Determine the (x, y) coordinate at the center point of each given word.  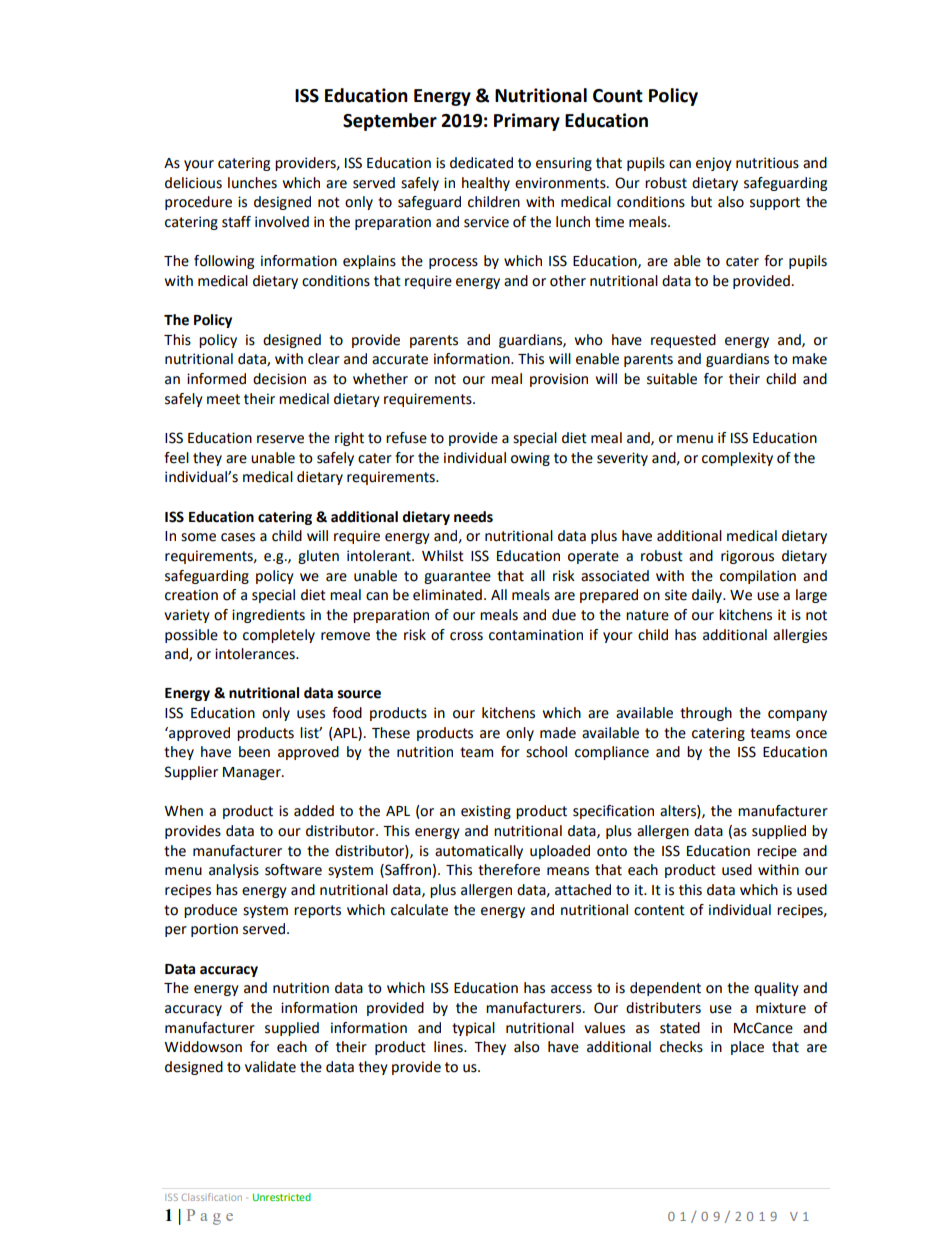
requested (683, 341)
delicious (193, 183)
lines (449, 1047)
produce (210, 911)
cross (466, 636)
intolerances (256, 654)
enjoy (714, 164)
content (659, 910)
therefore (509, 870)
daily (708, 596)
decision (279, 379)
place (747, 1048)
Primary (527, 122)
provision (559, 380)
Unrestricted (282, 1197)
